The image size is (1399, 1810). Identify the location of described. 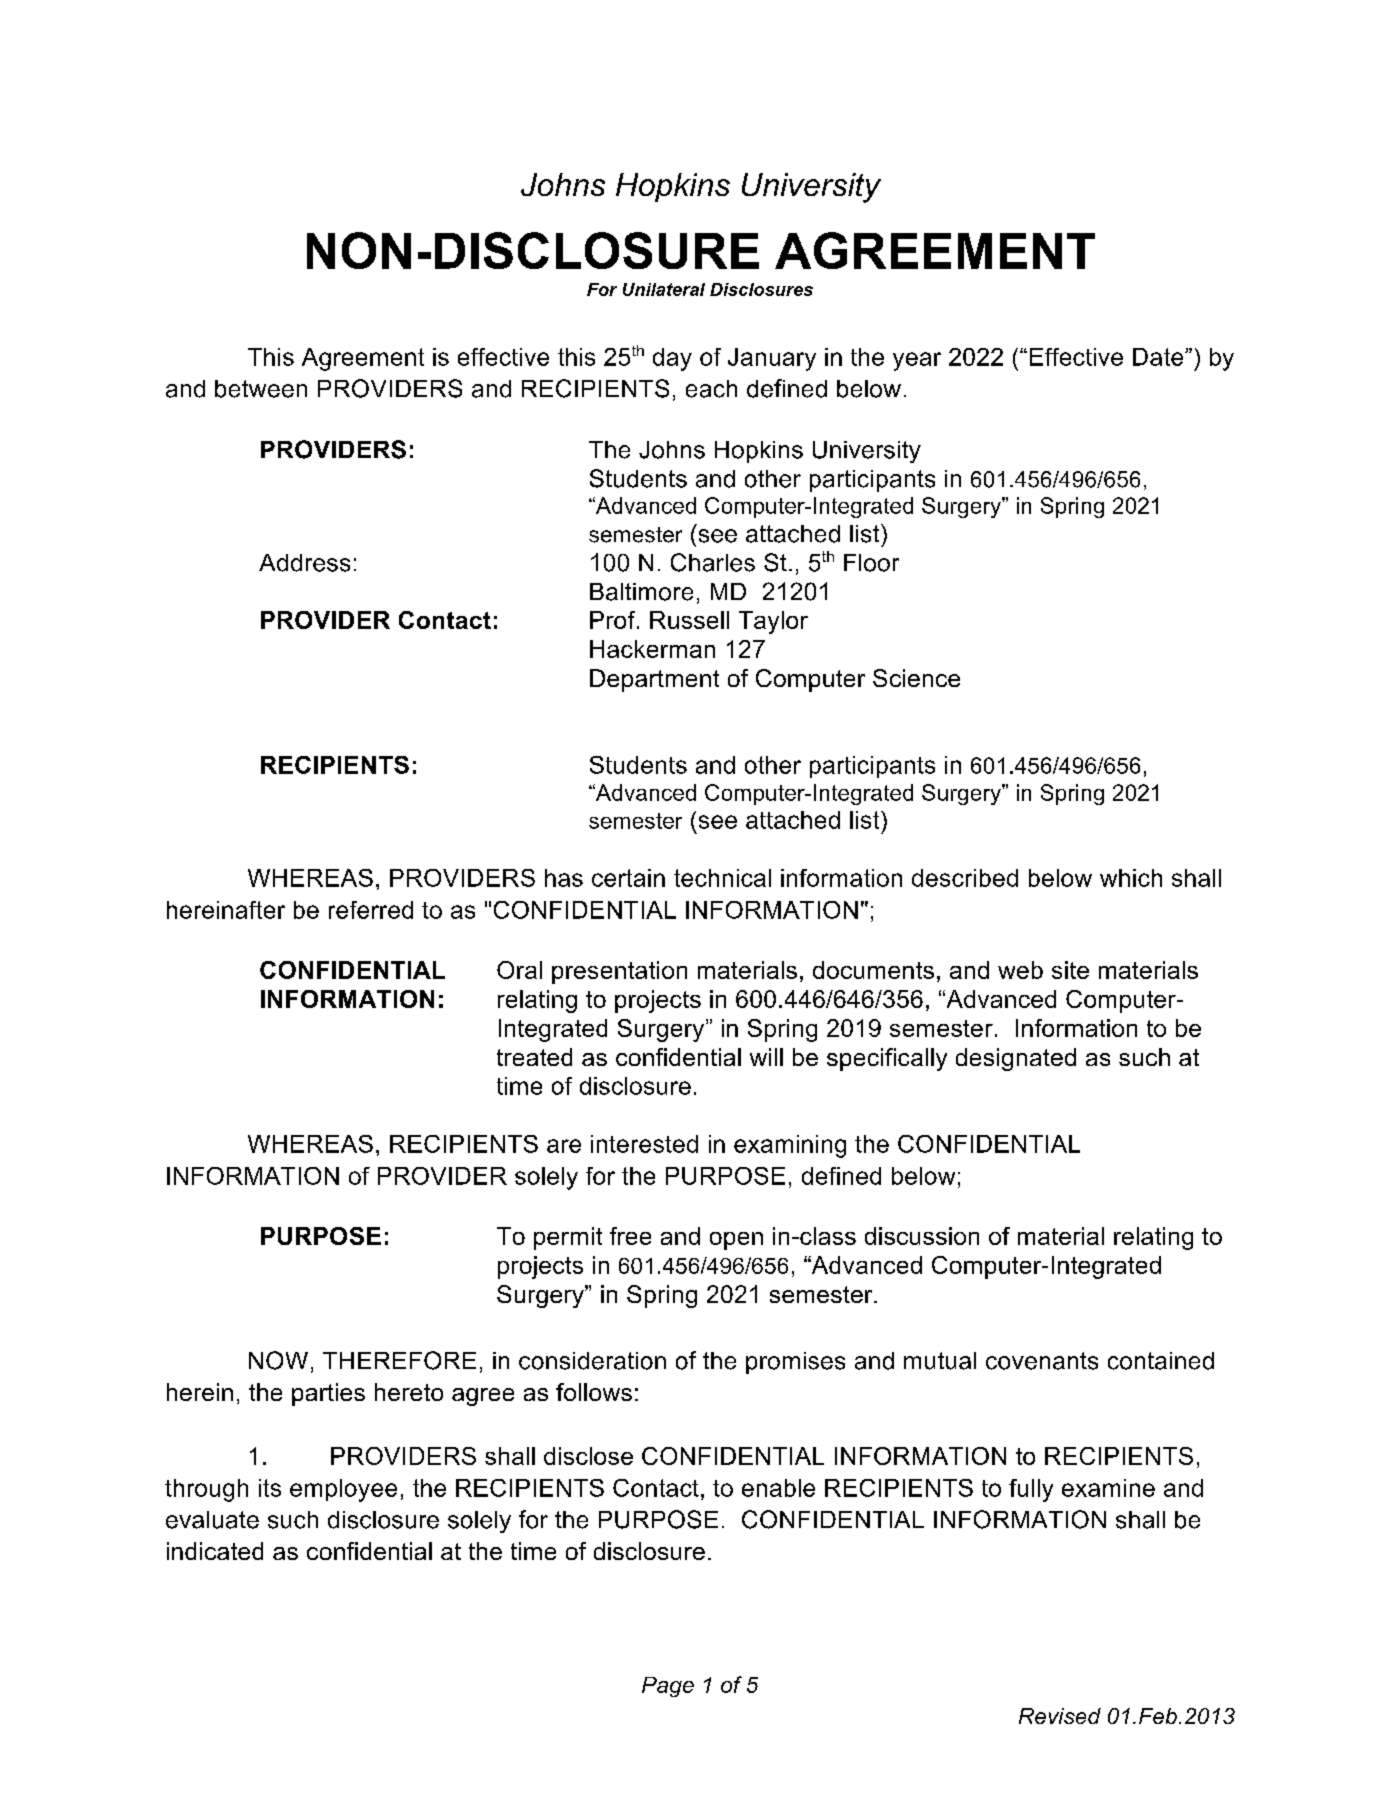
(965, 878).
